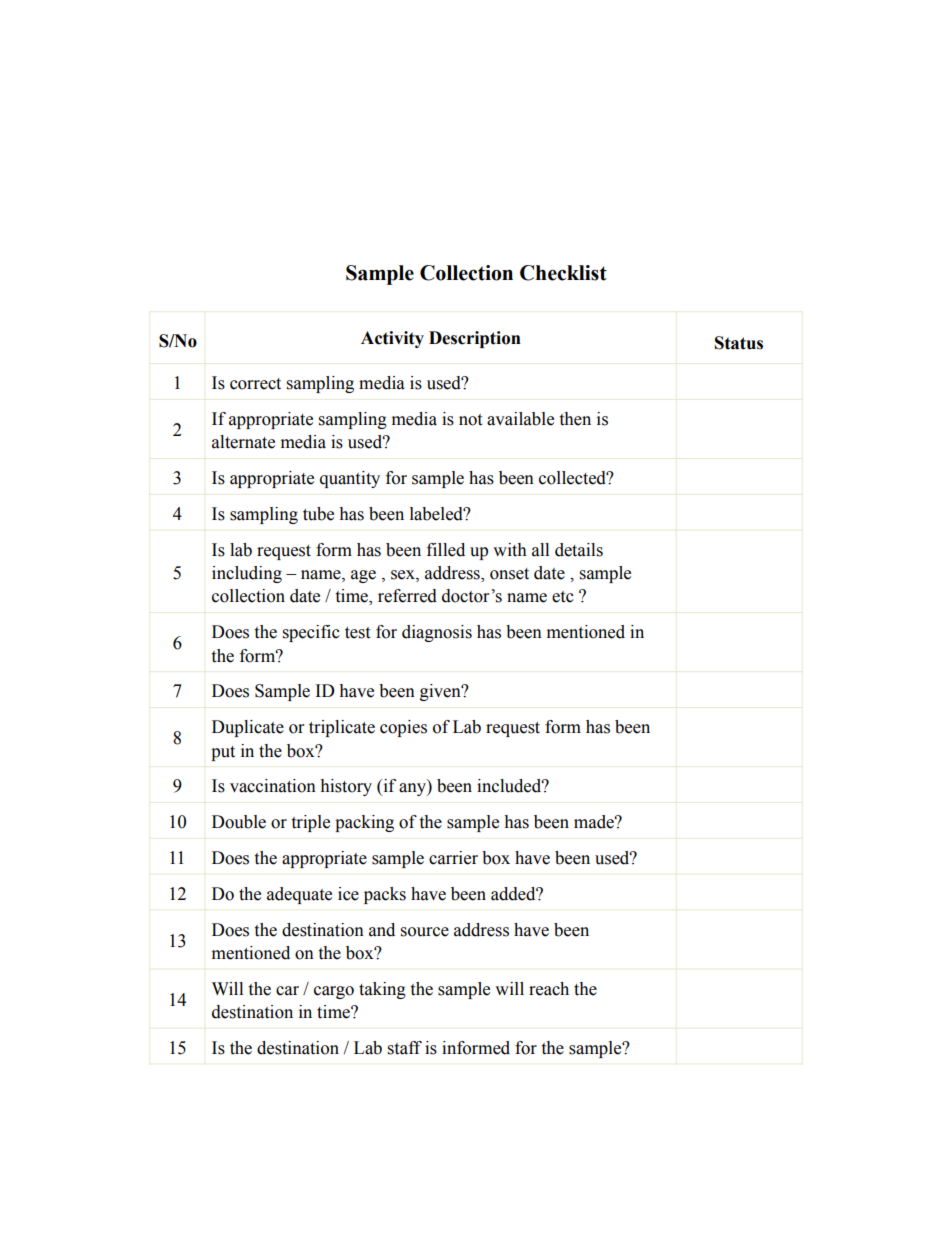 The height and width of the screenshot is (1233, 952). What do you see at coordinates (470, 420) in the screenshot?
I see `not` at bounding box center [470, 420].
